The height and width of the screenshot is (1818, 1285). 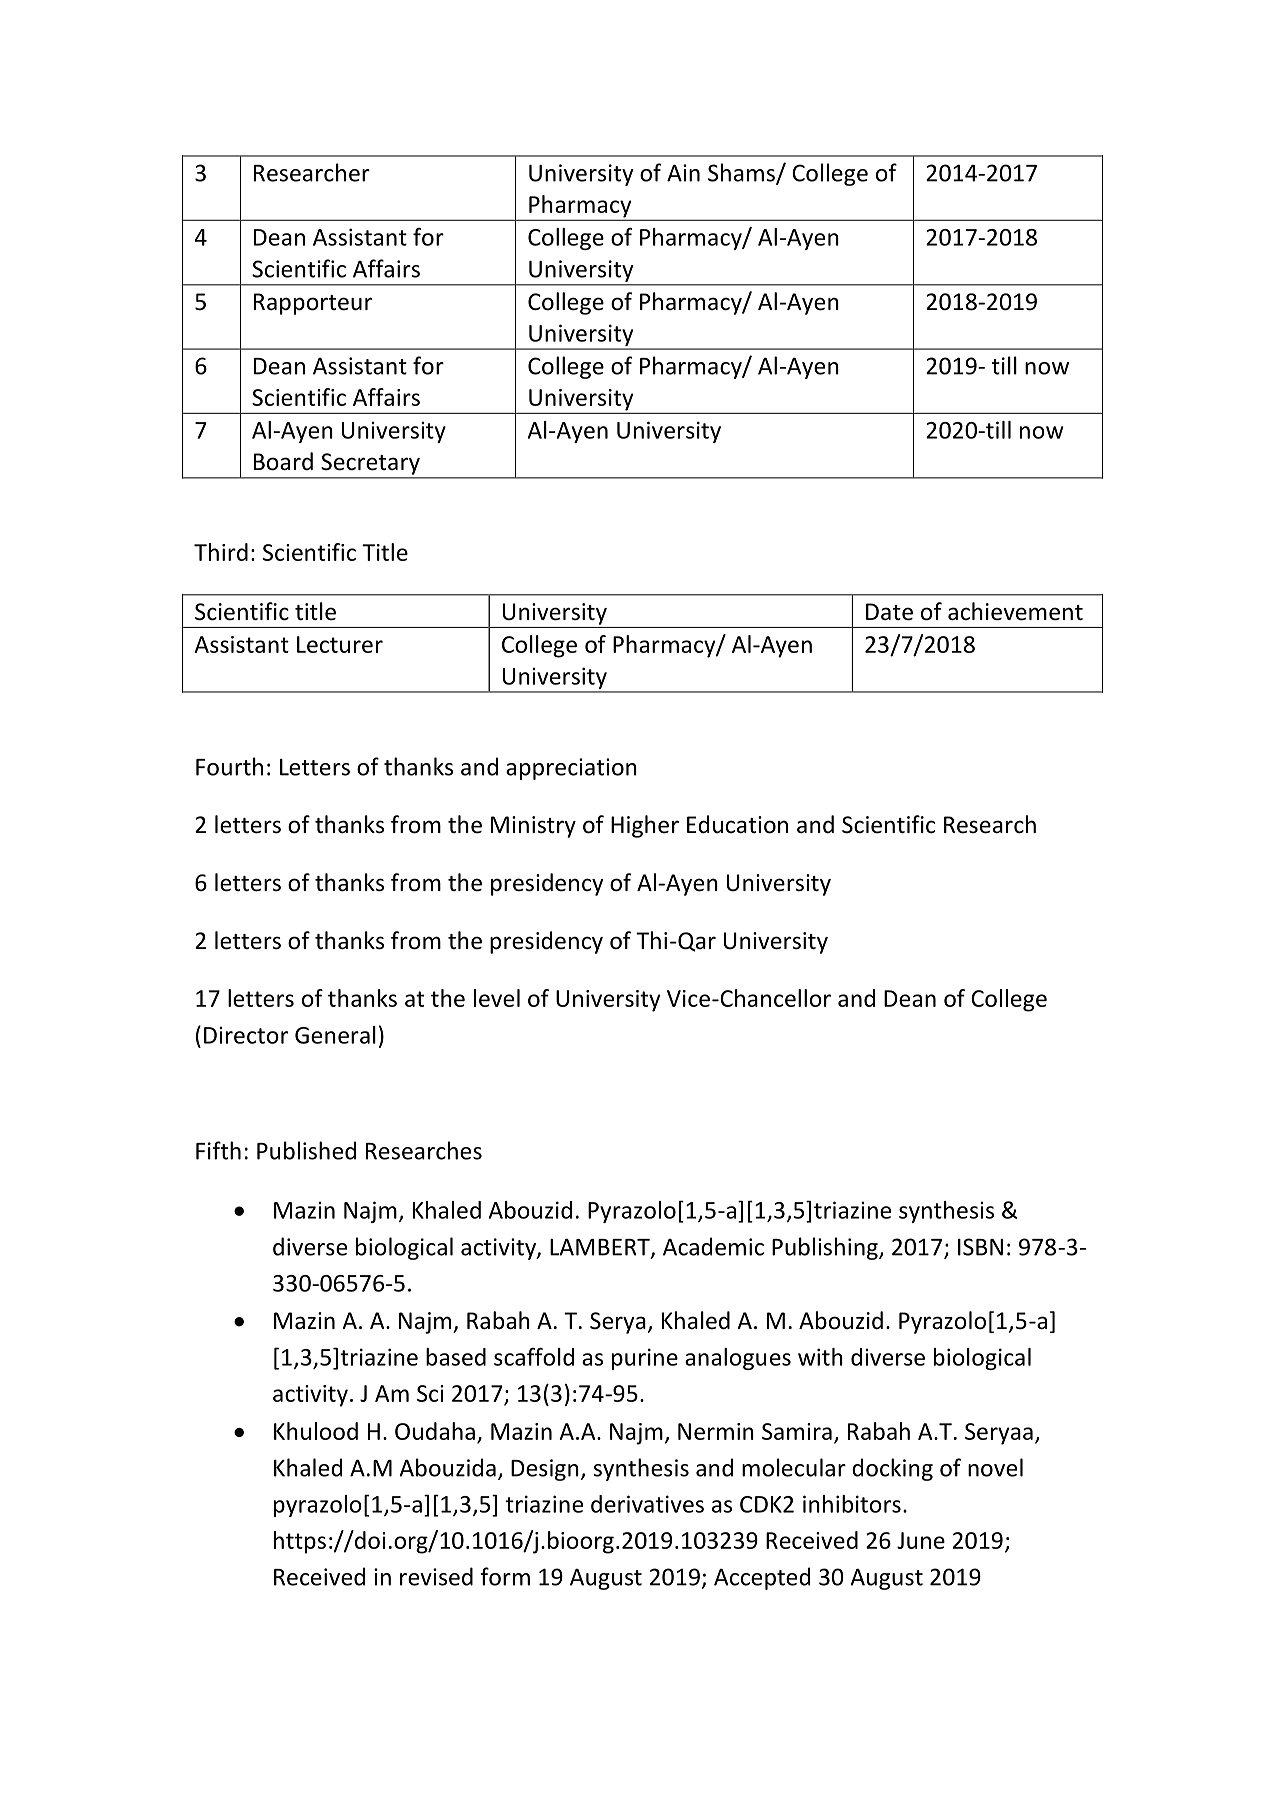 What do you see at coordinates (647, 1504) in the screenshot?
I see `derivatives` at bounding box center [647, 1504].
